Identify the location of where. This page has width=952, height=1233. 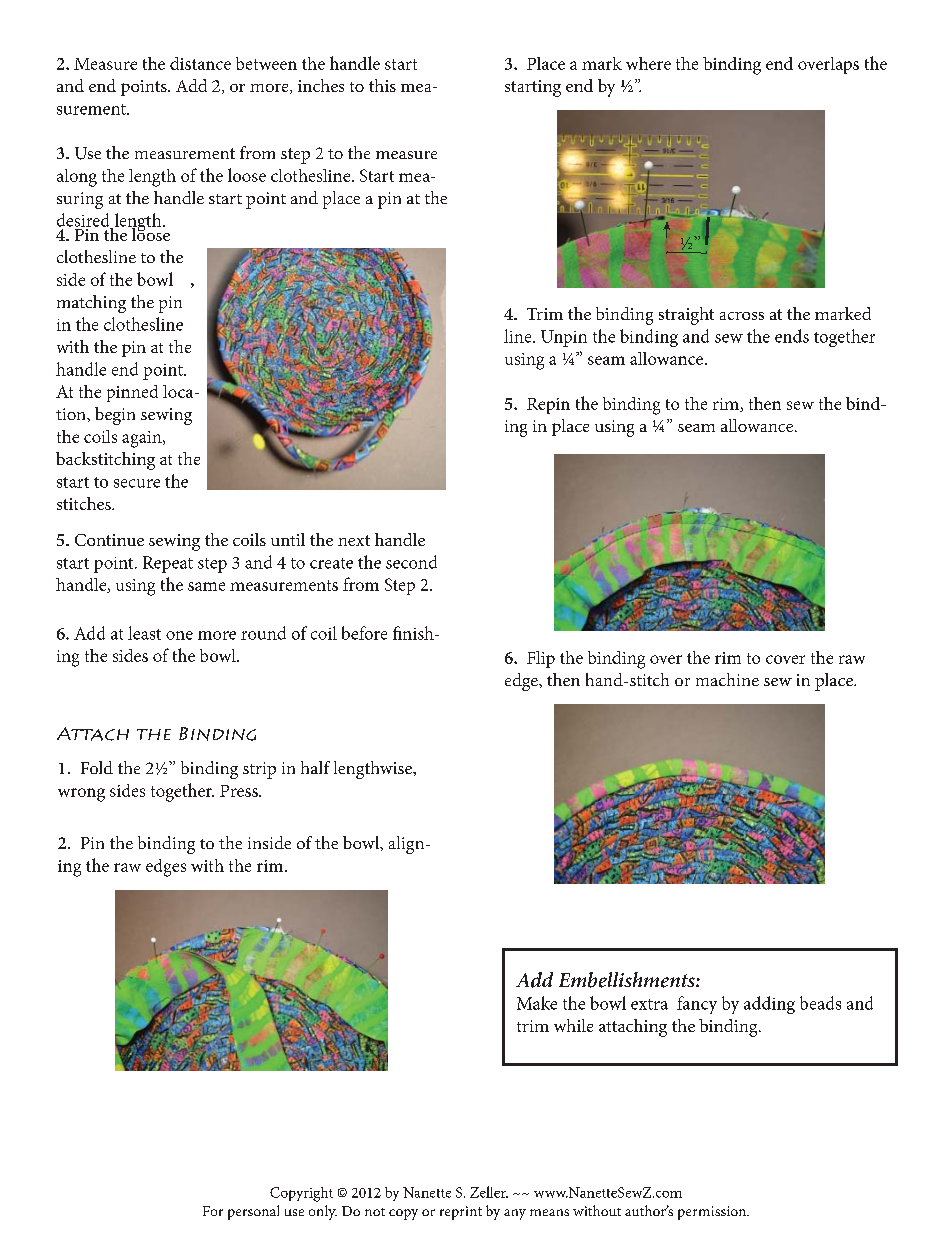
(648, 63).
